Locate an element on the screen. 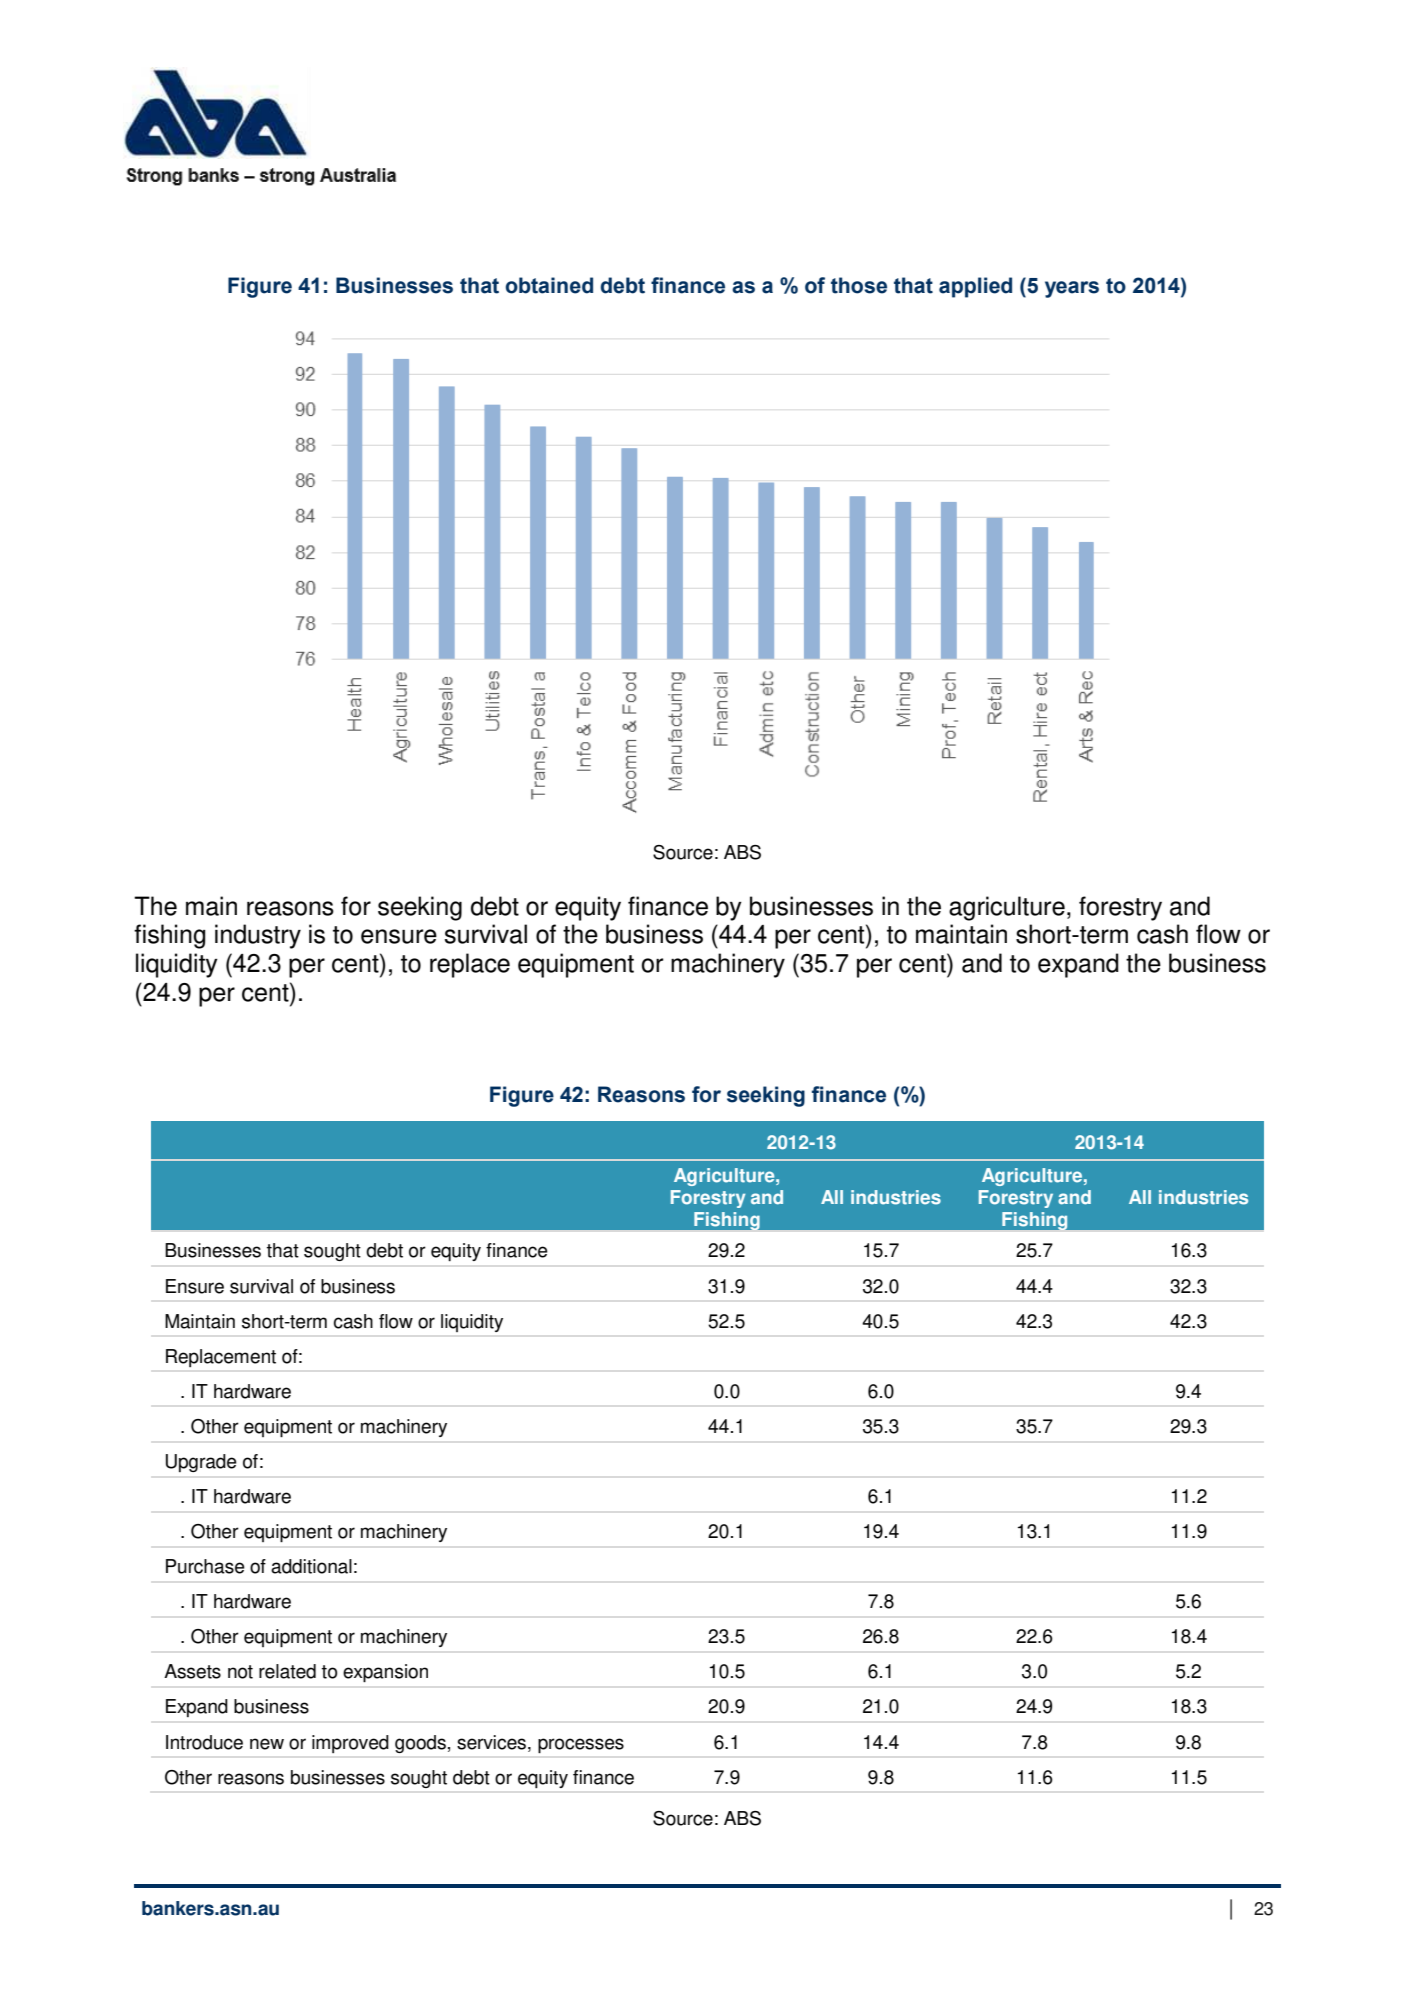 The width and height of the screenshot is (1415, 2002). years is located at coordinates (1072, 289).
